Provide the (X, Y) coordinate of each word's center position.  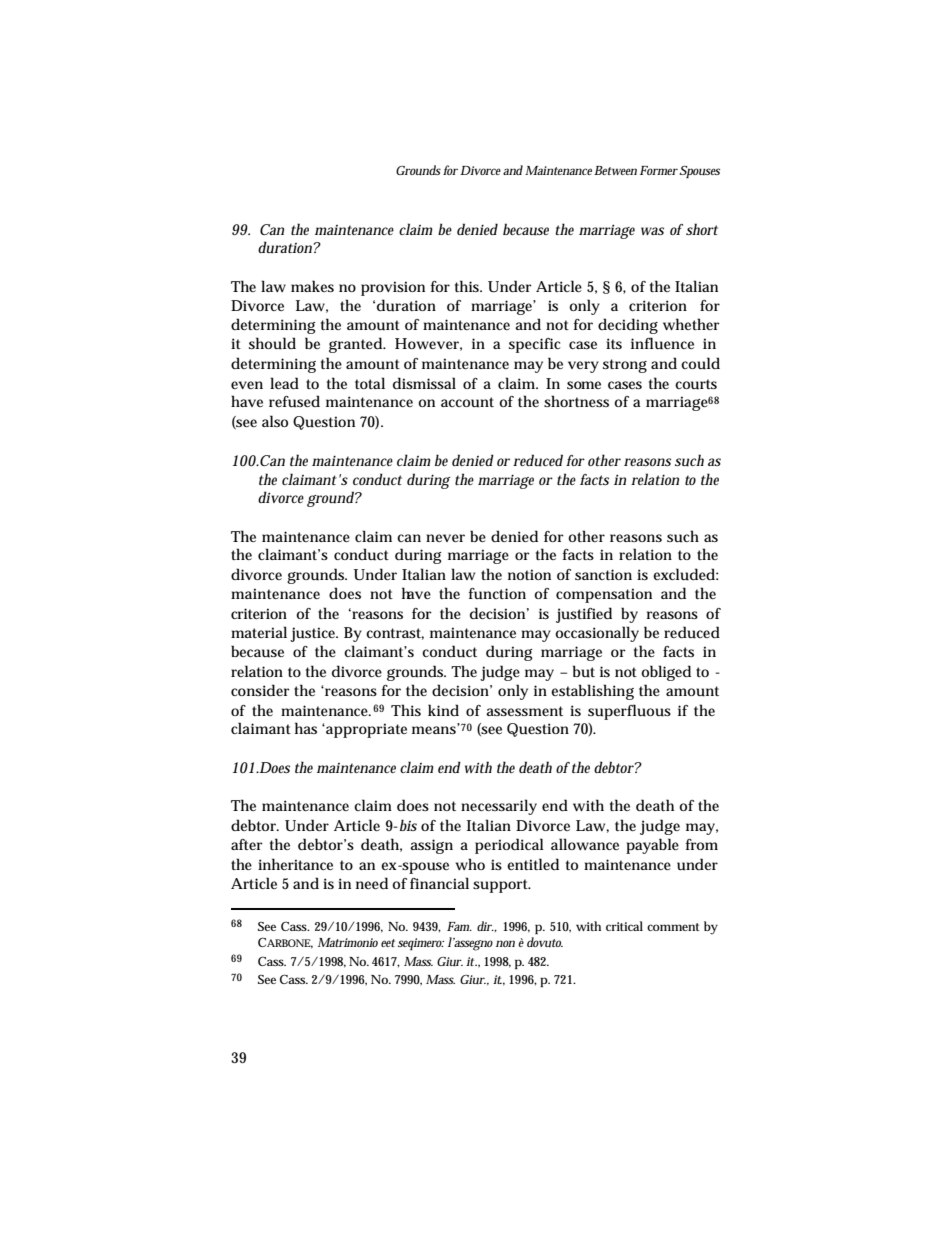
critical (624, 926)
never (445, 538)
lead (284, 383)
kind (443, 710)
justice (314, 634)
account (467, 402)
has (306, 728)
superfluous (629, 712)
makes (312, 286)
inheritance (295, 864)
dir (485, 926)
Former (659, 170)
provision (393, 288)
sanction (603, 574)
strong (625, 366)
